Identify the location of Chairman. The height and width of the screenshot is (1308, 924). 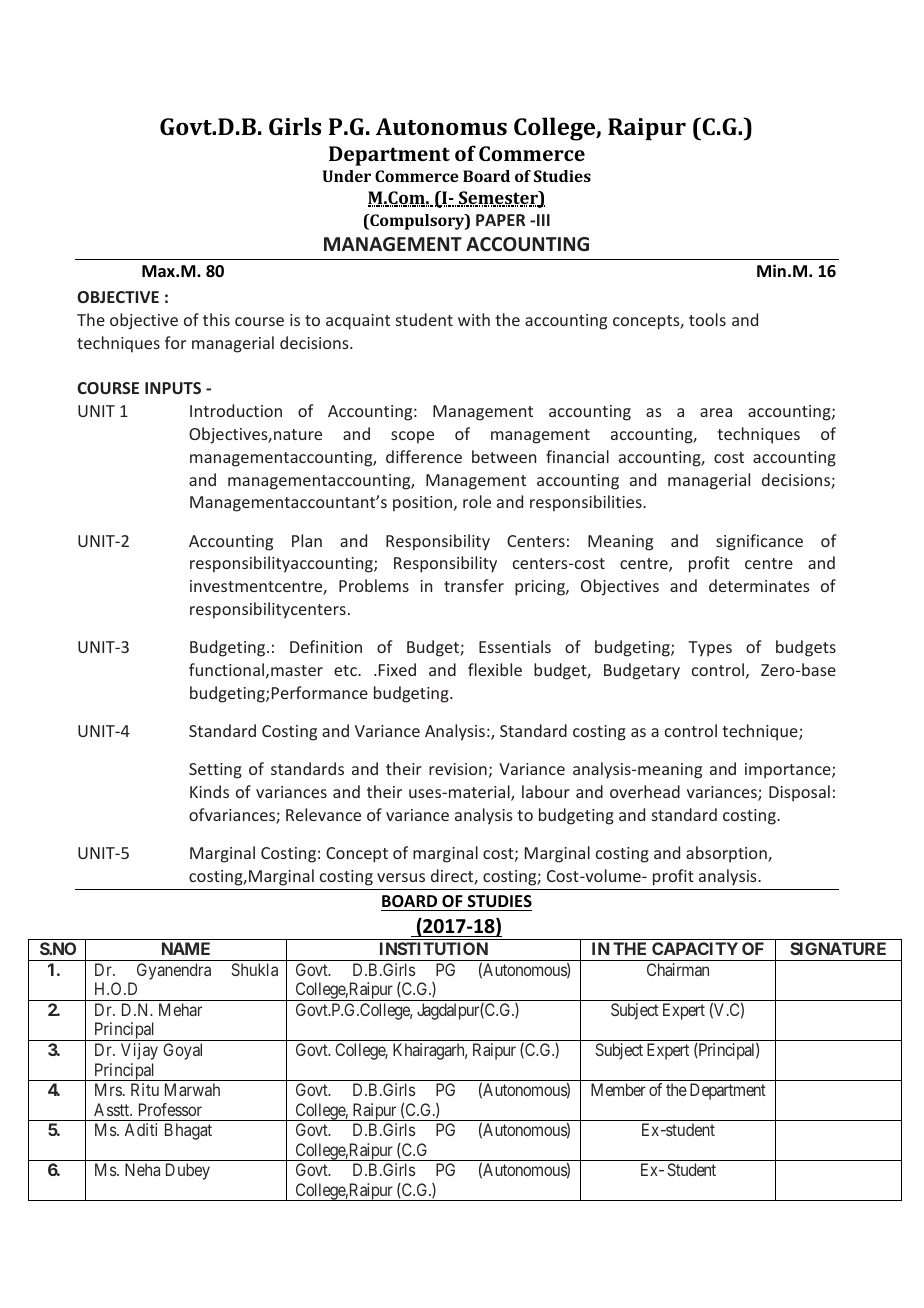
(678, 969).
